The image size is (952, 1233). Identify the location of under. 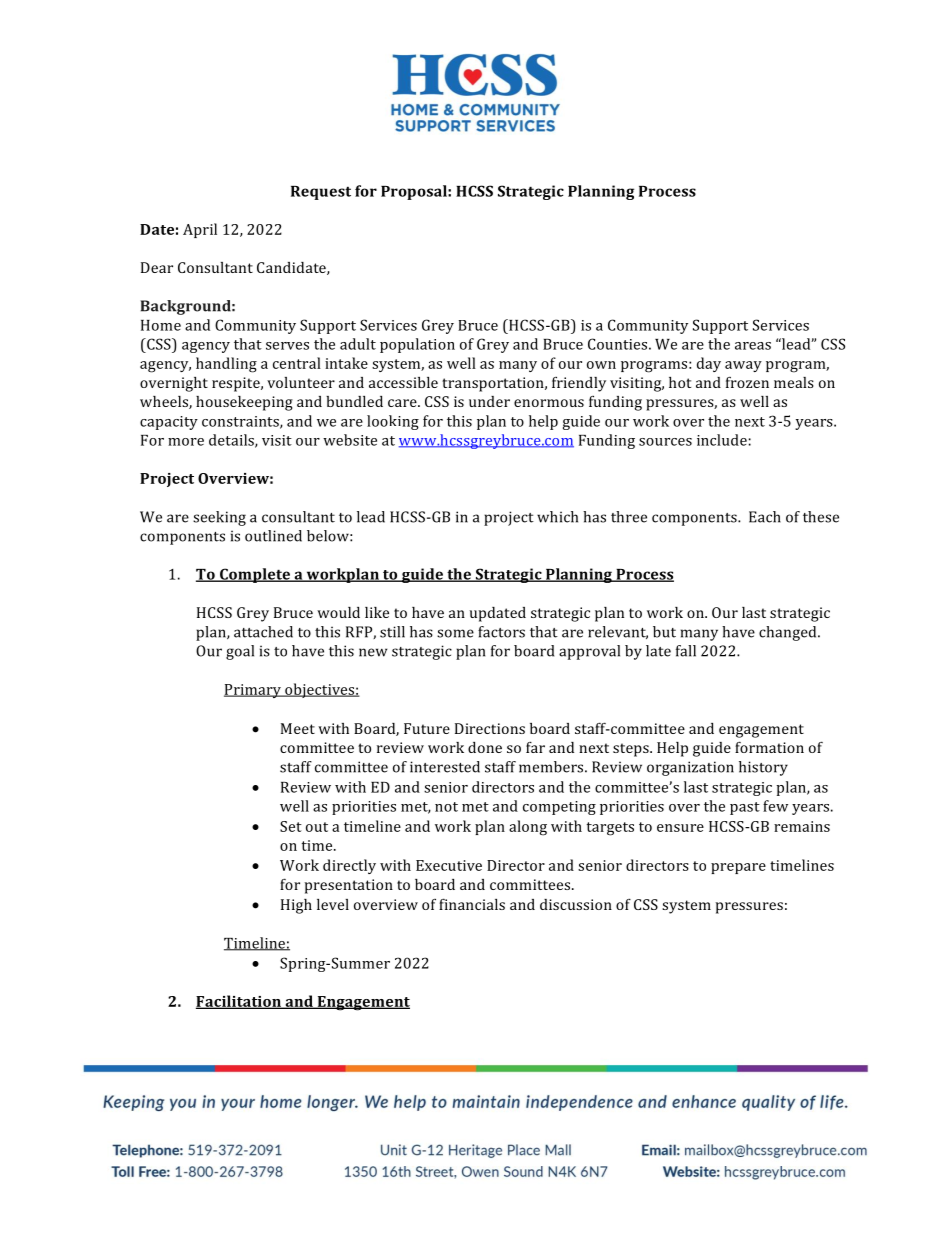
(489, 401).
